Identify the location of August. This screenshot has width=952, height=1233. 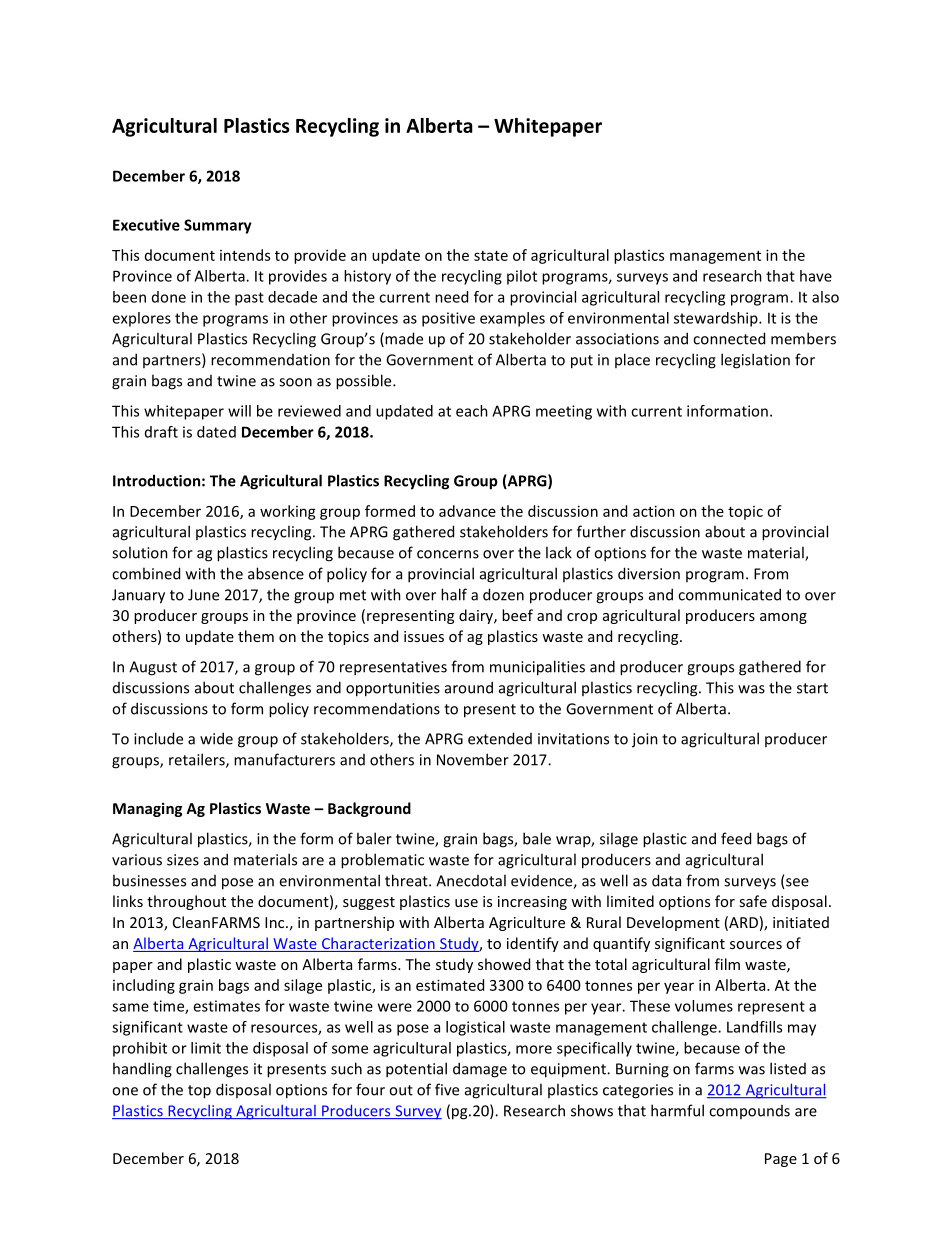
(153, 668).
